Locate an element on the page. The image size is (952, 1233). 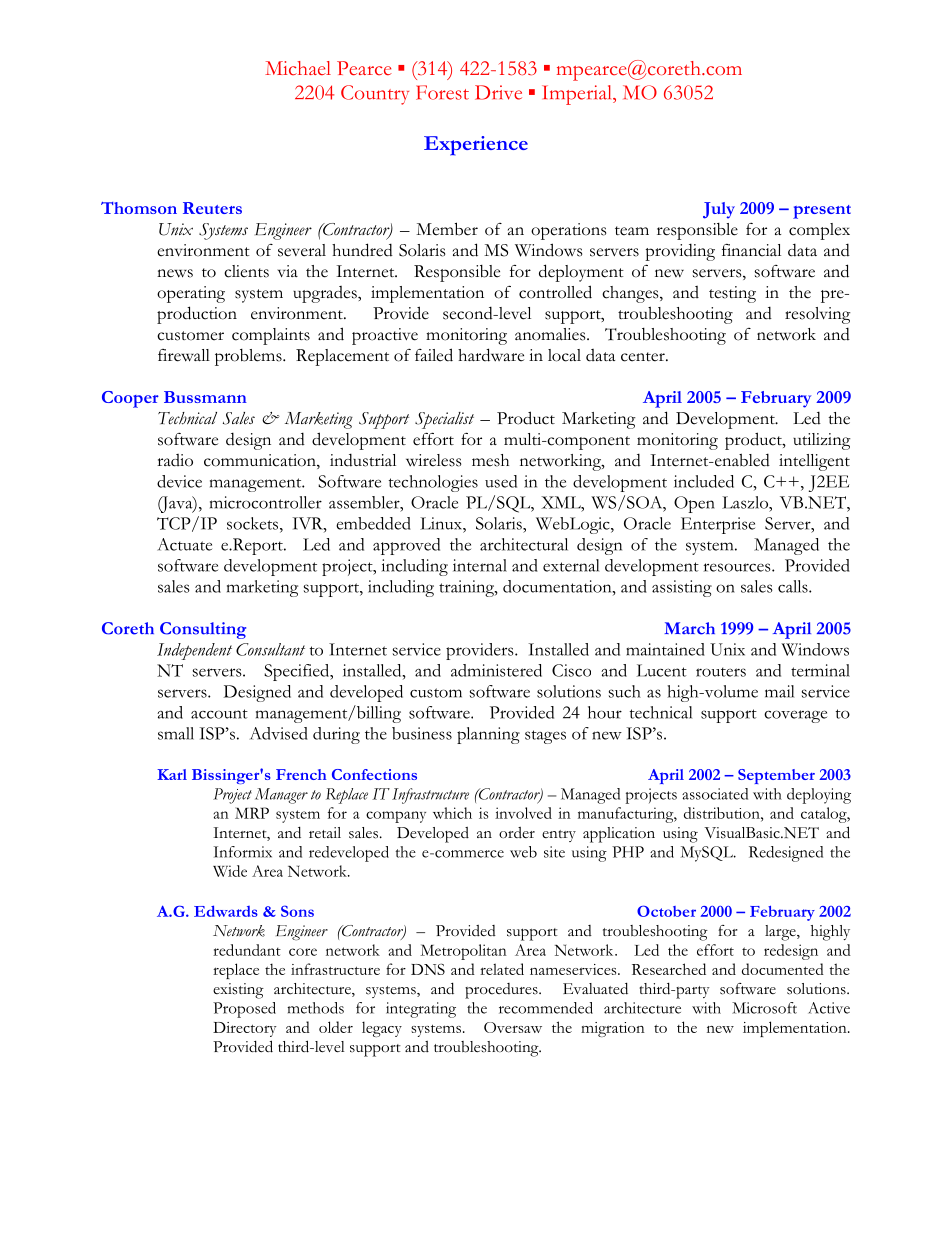
Consulting is located at coordinates (203, 630).
